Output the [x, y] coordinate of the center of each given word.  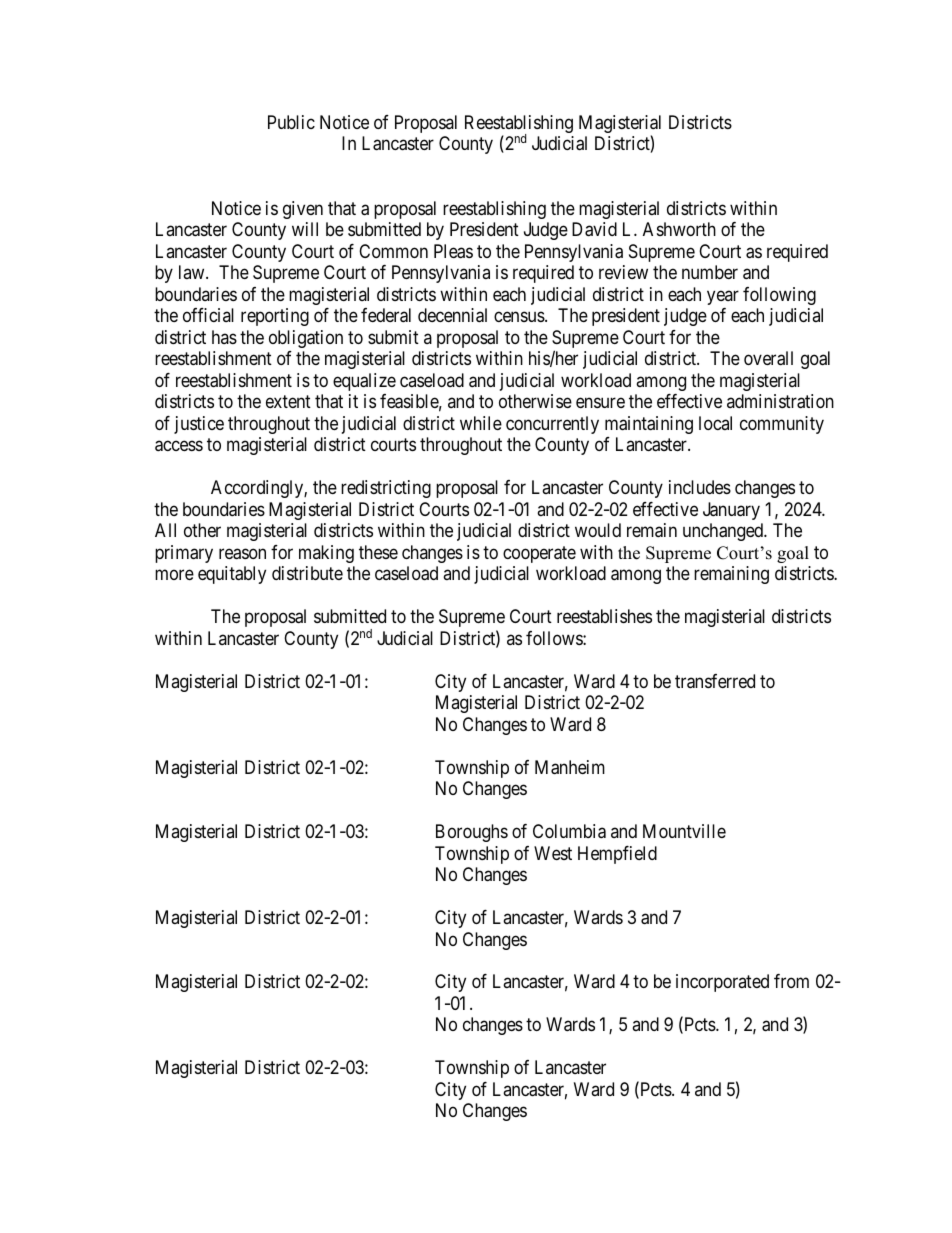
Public [291, 122]
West [553, 853]
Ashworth [679, 229]
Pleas [453, 251]
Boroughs [472, 833]
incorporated [722, 983]
